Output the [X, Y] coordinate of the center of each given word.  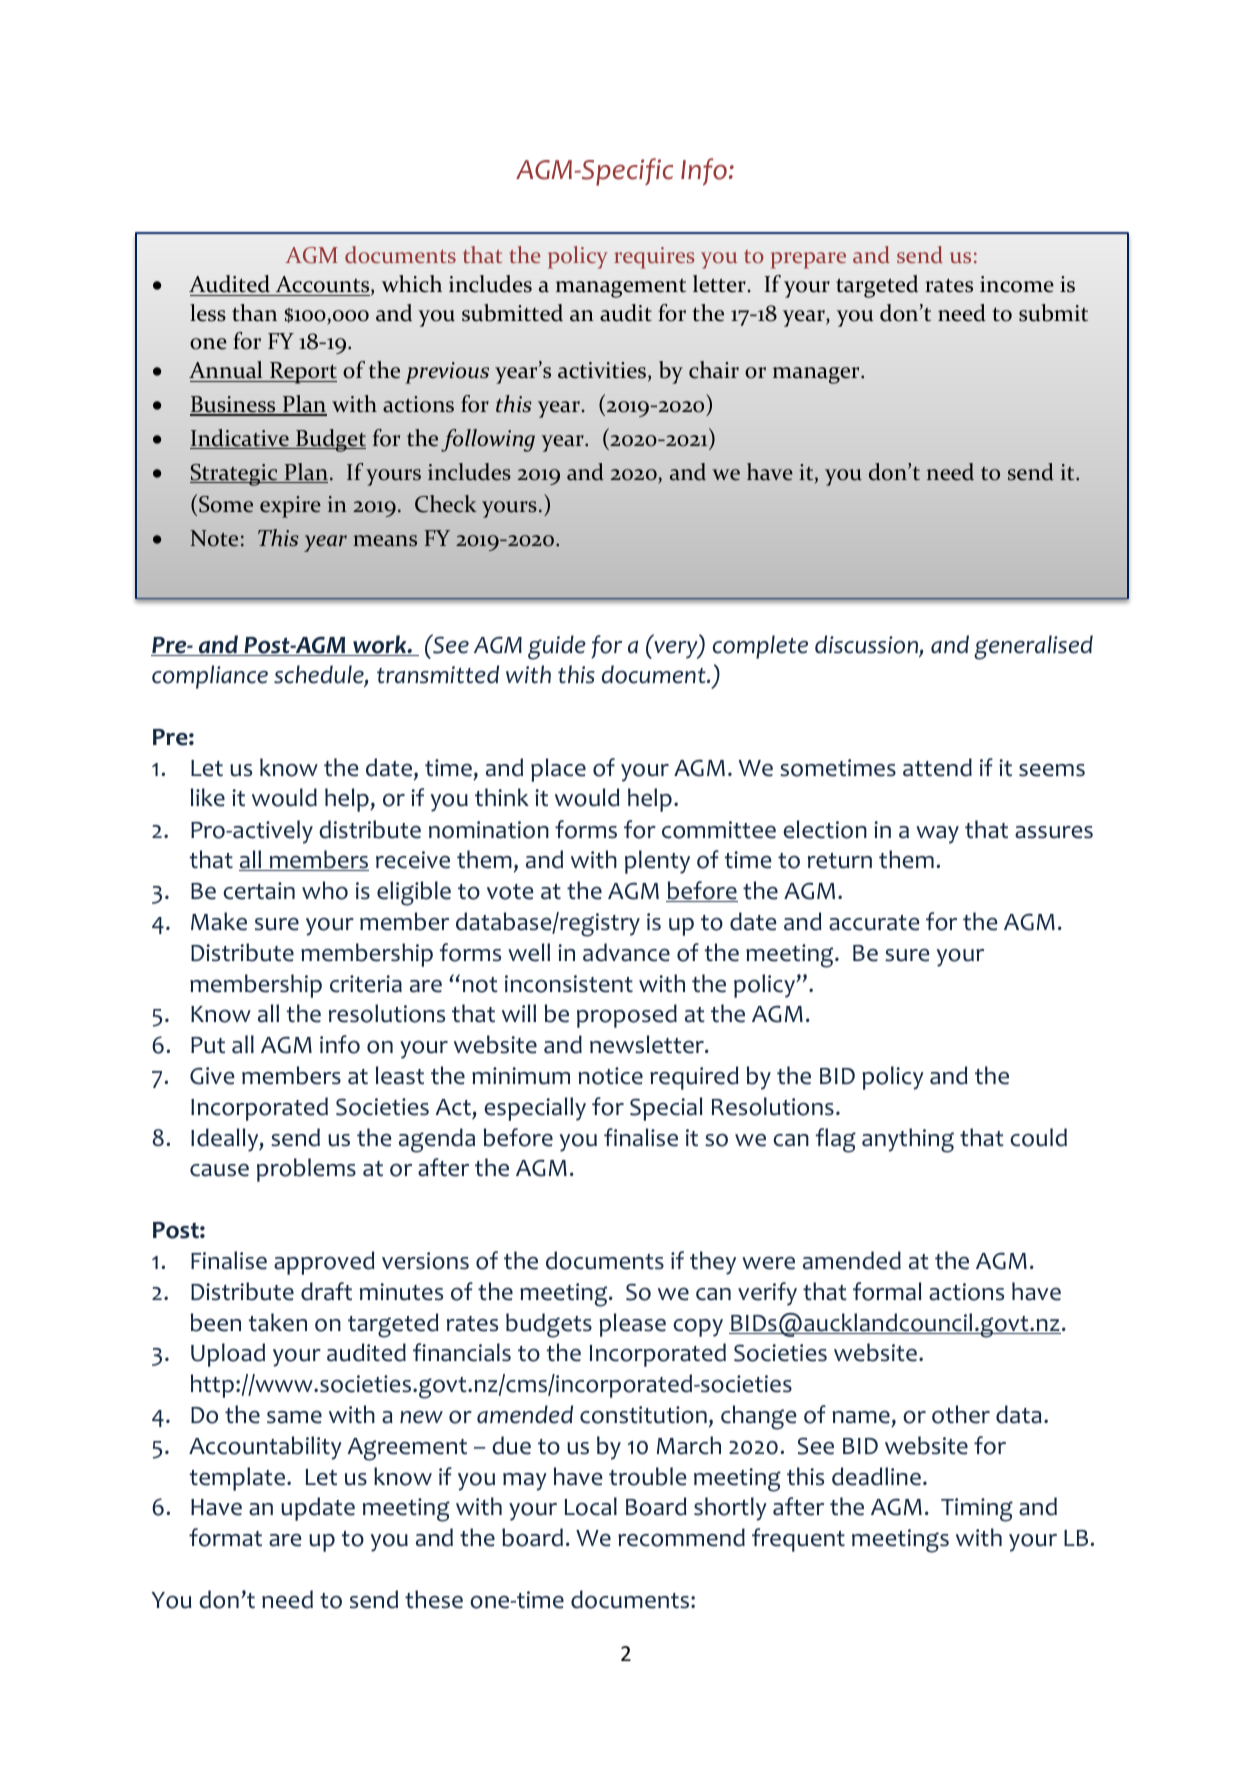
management [621, 288]
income [1017, 284]
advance [626, 952]
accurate [874, 923]
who [325, 890]
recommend [681, 1537]
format [225, 1537]
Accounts [322, 286]
